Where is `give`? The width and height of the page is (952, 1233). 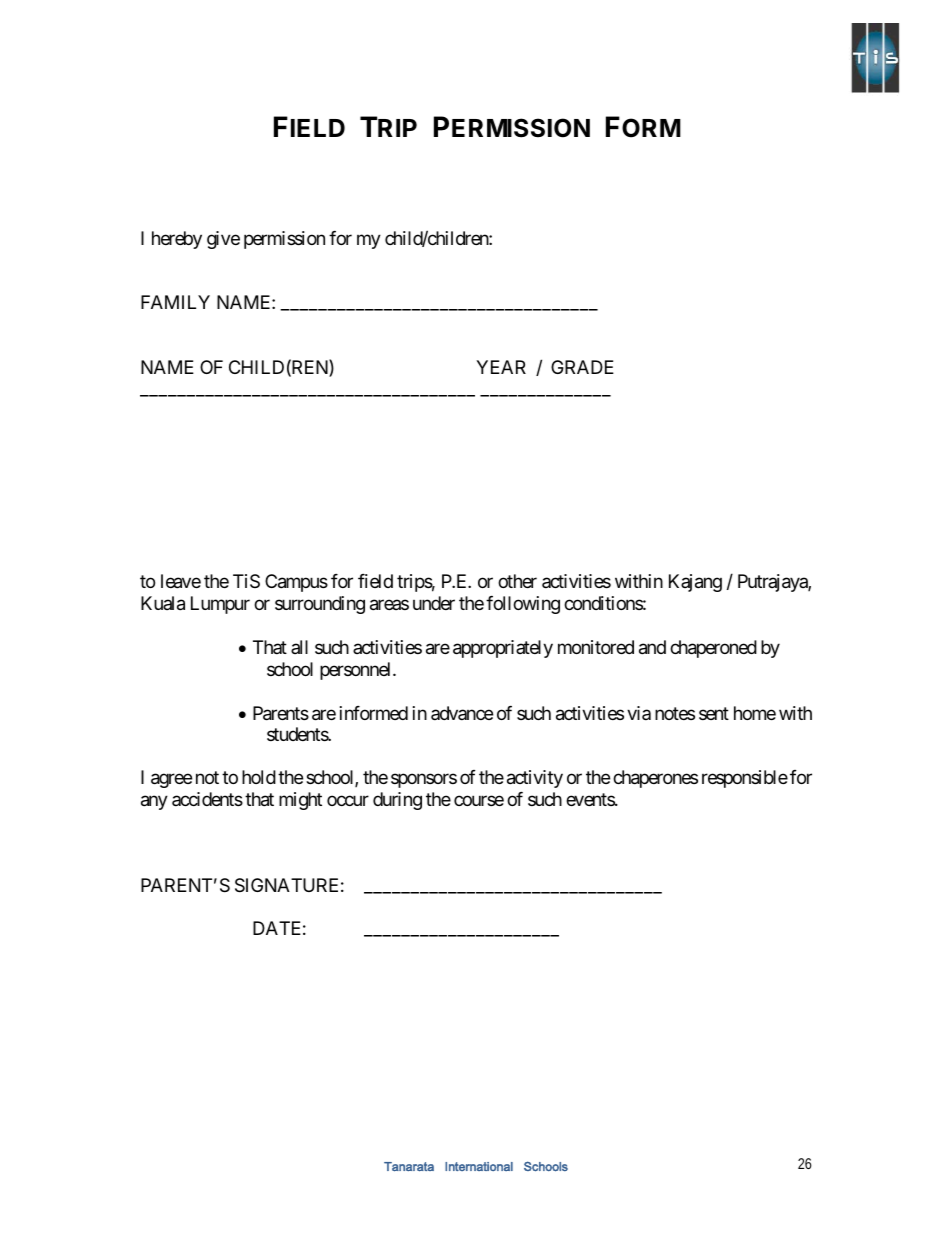
give is located at coordinates (223, 240).
